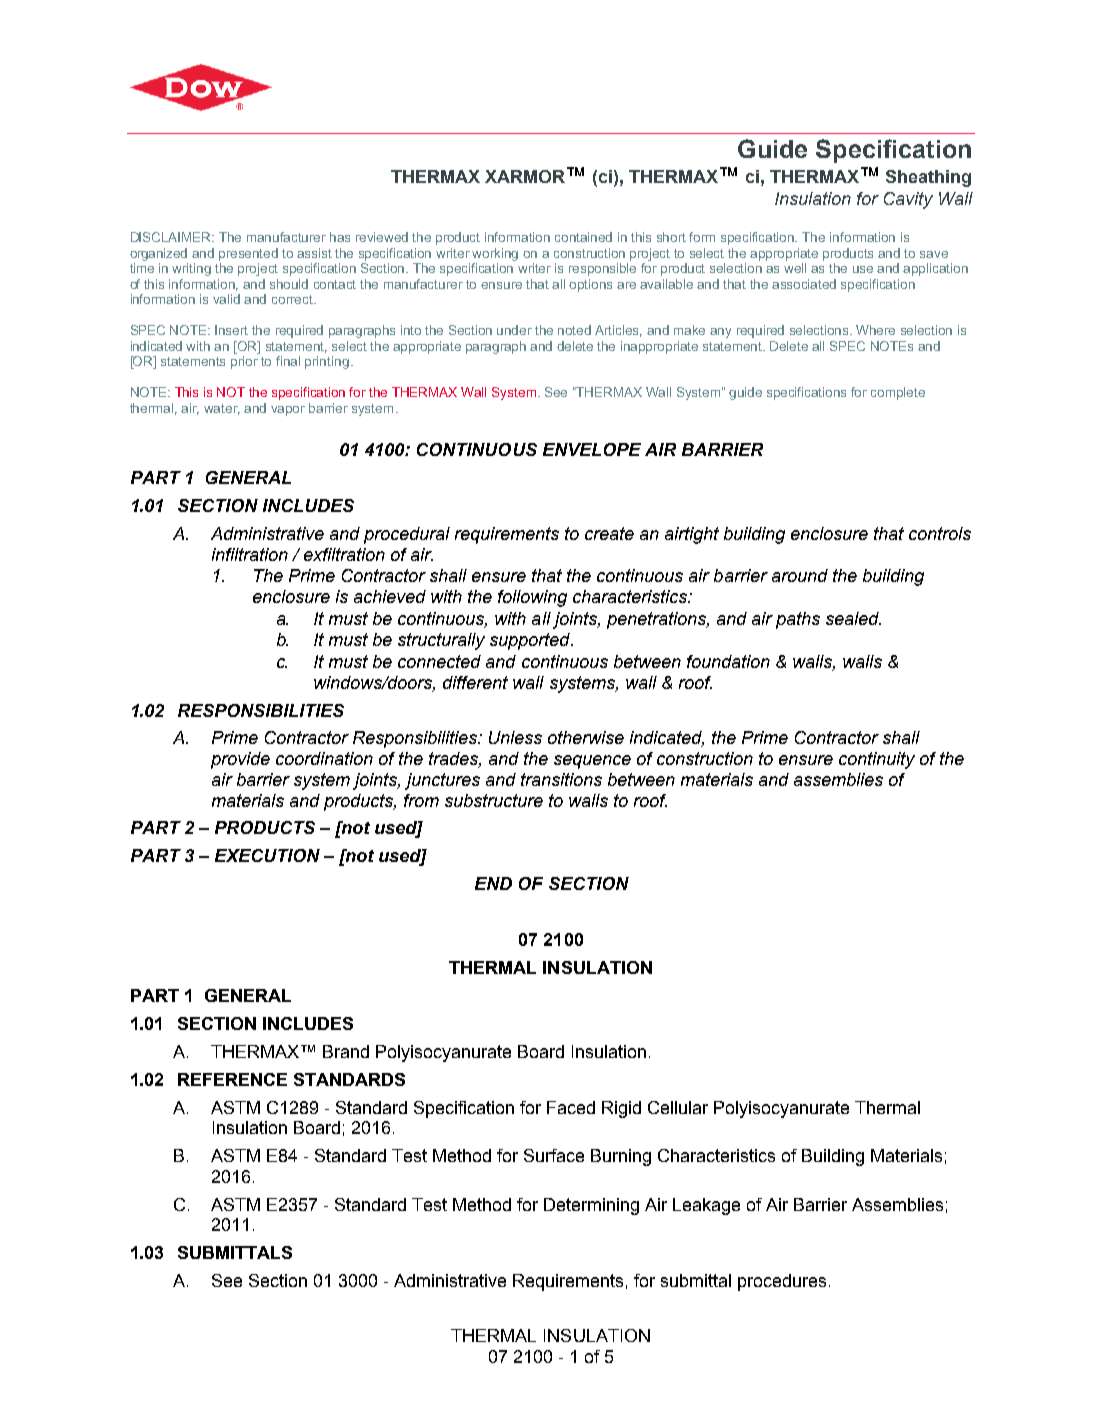  I want to click on contained, so click(583, 237).
